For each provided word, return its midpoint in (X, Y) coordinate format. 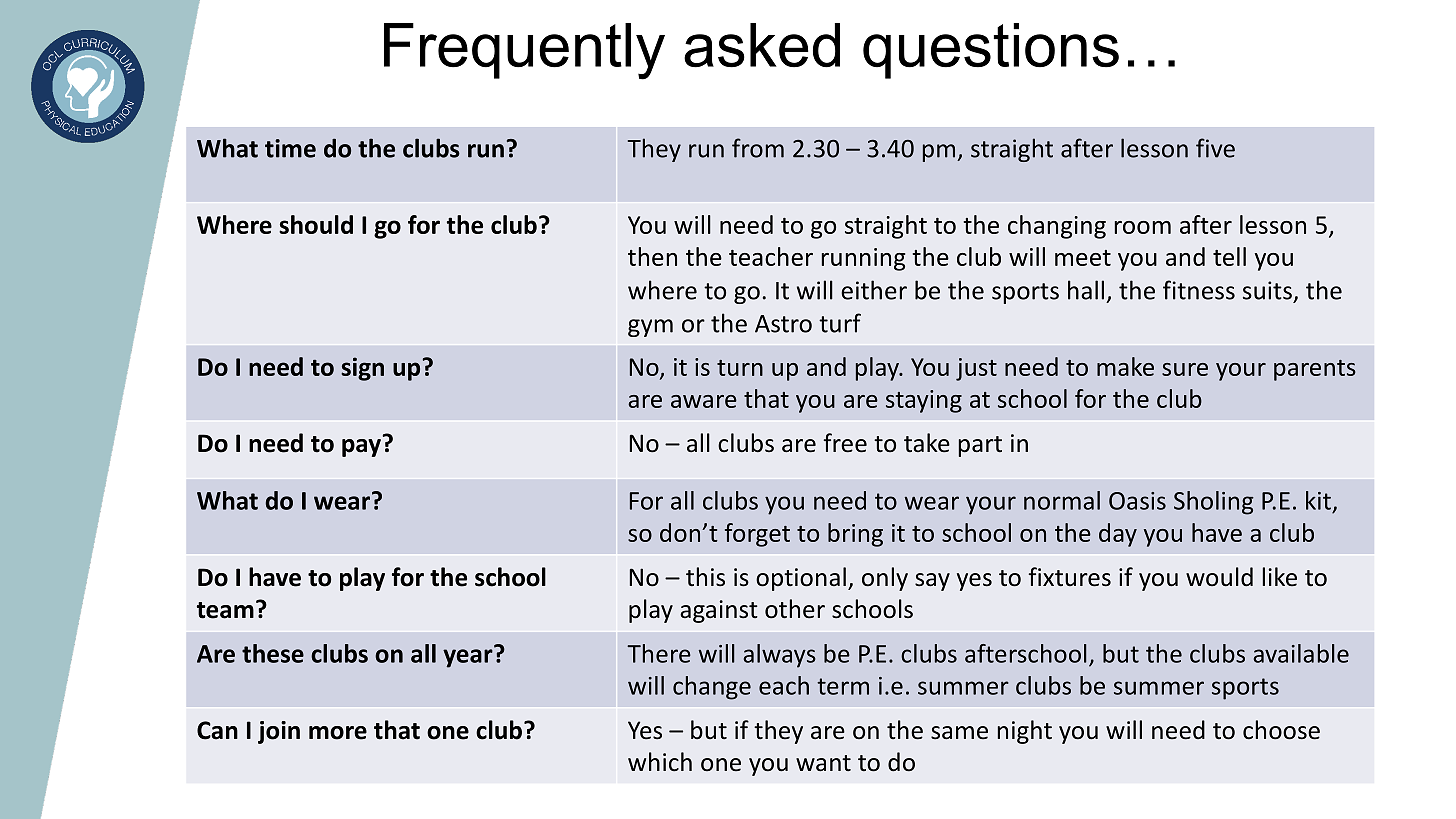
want (823, 763)
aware (704, 401)
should (316, 224)
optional (801, 579)
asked (762, 45)
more (338, 733)
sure (1185, 369)
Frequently (524, 51)
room (1142, 227)
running (863, 259)
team (225, 610)
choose (1281, 730)
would (1219, 577)
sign (362, 369)
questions (991, 51)
